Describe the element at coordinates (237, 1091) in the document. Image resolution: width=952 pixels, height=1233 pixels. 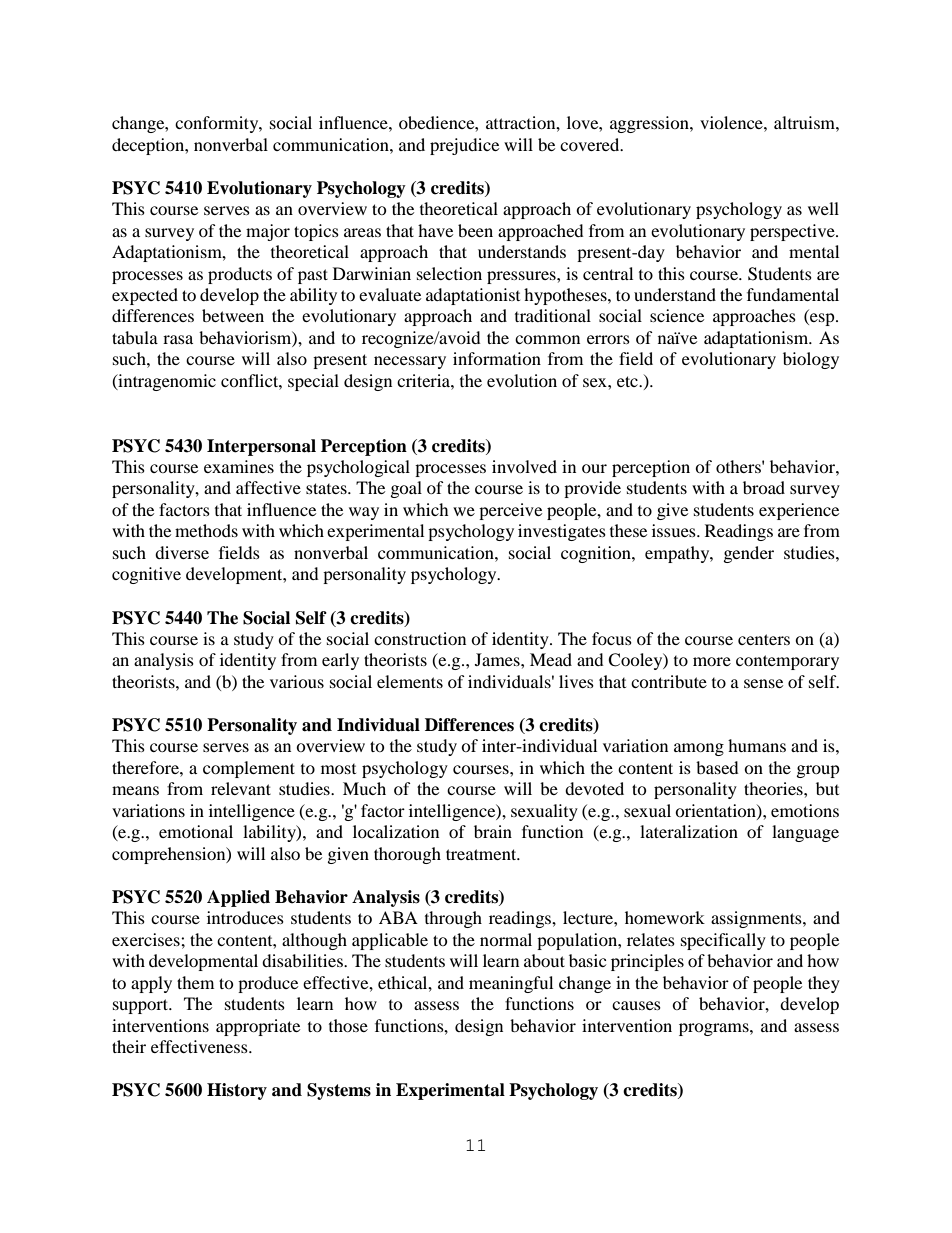
I see `History` at that location.
